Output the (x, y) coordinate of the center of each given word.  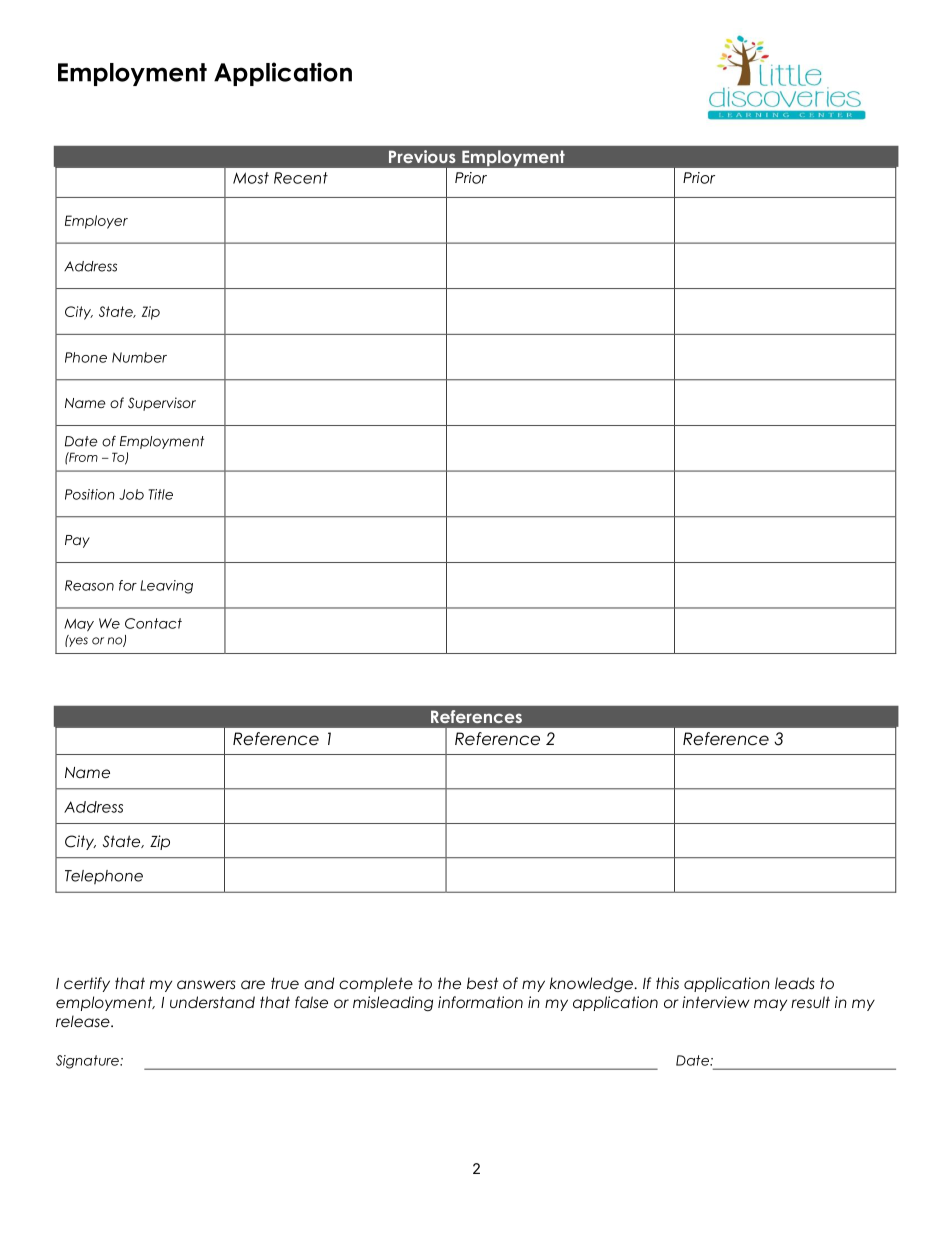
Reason (89, 585)
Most (251, 178)
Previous (422, 156)
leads (795, 983)
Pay (77, 541)
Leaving (166, 587)
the (449, 983)
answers (206, 984)
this (667, 983)
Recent (301, 178)
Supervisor (162, 404)
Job (131, 494)
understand (212, 1002)
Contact (153, 623)
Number (139, 357)
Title (161, 494)
